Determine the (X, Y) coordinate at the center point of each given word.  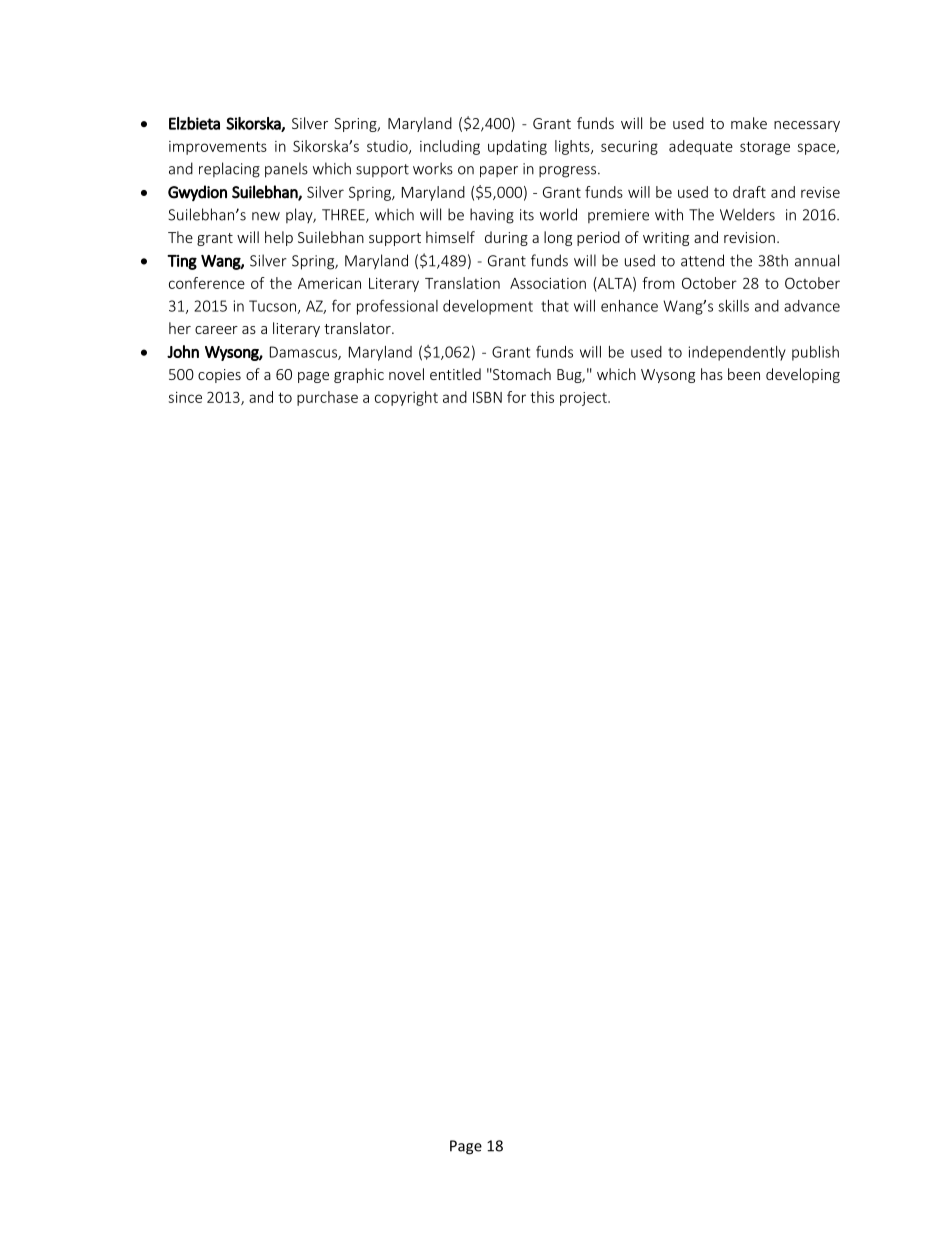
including (450, 147)
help (279, 238)
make (749, 123)
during (506, 238)
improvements (218, 148)
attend (702, 260)
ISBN (487, 397)
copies (219, 376)
